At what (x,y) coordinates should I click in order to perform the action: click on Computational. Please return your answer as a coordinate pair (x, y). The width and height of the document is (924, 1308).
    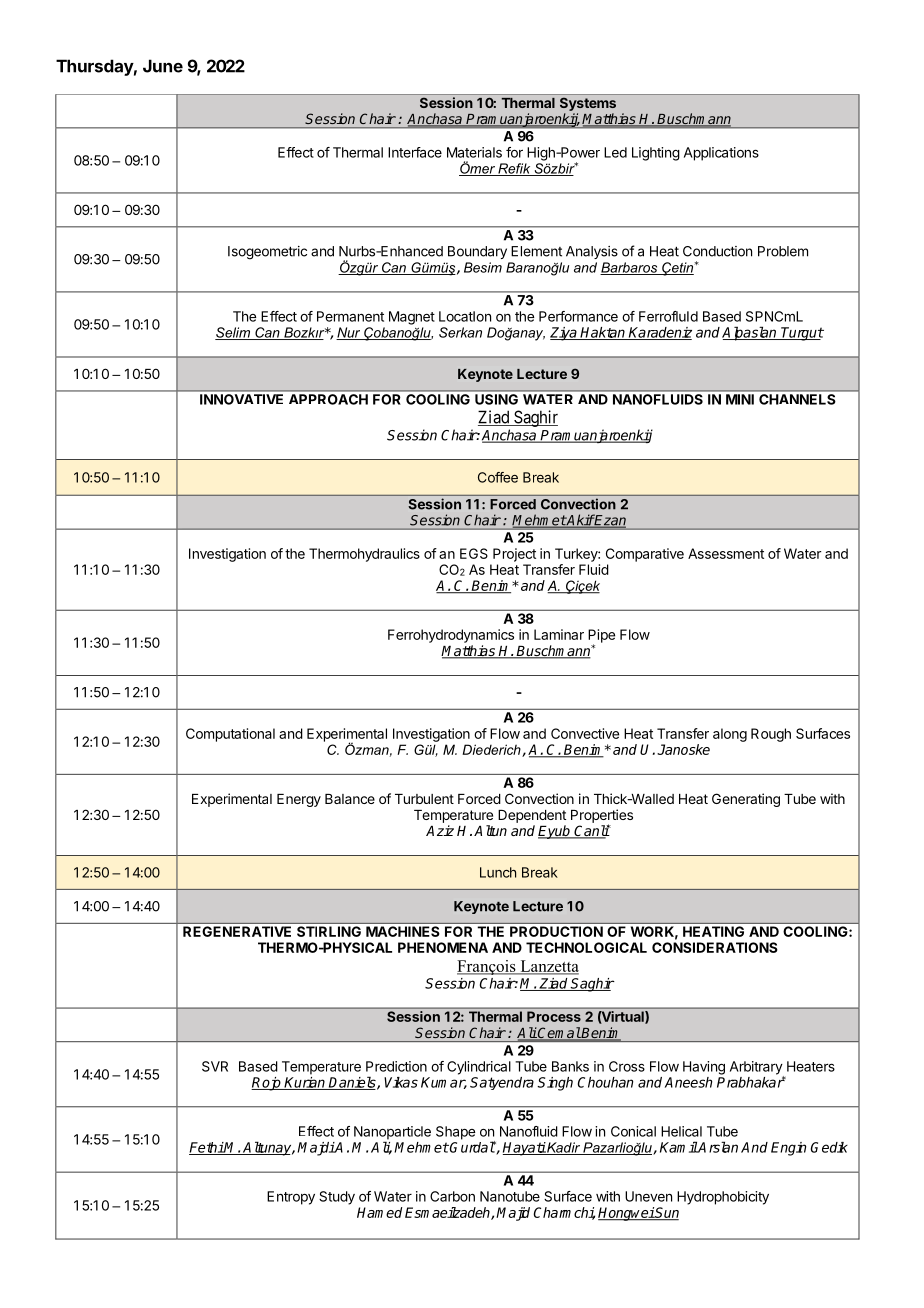
    Looking at the image, I should click on (230, 735).
